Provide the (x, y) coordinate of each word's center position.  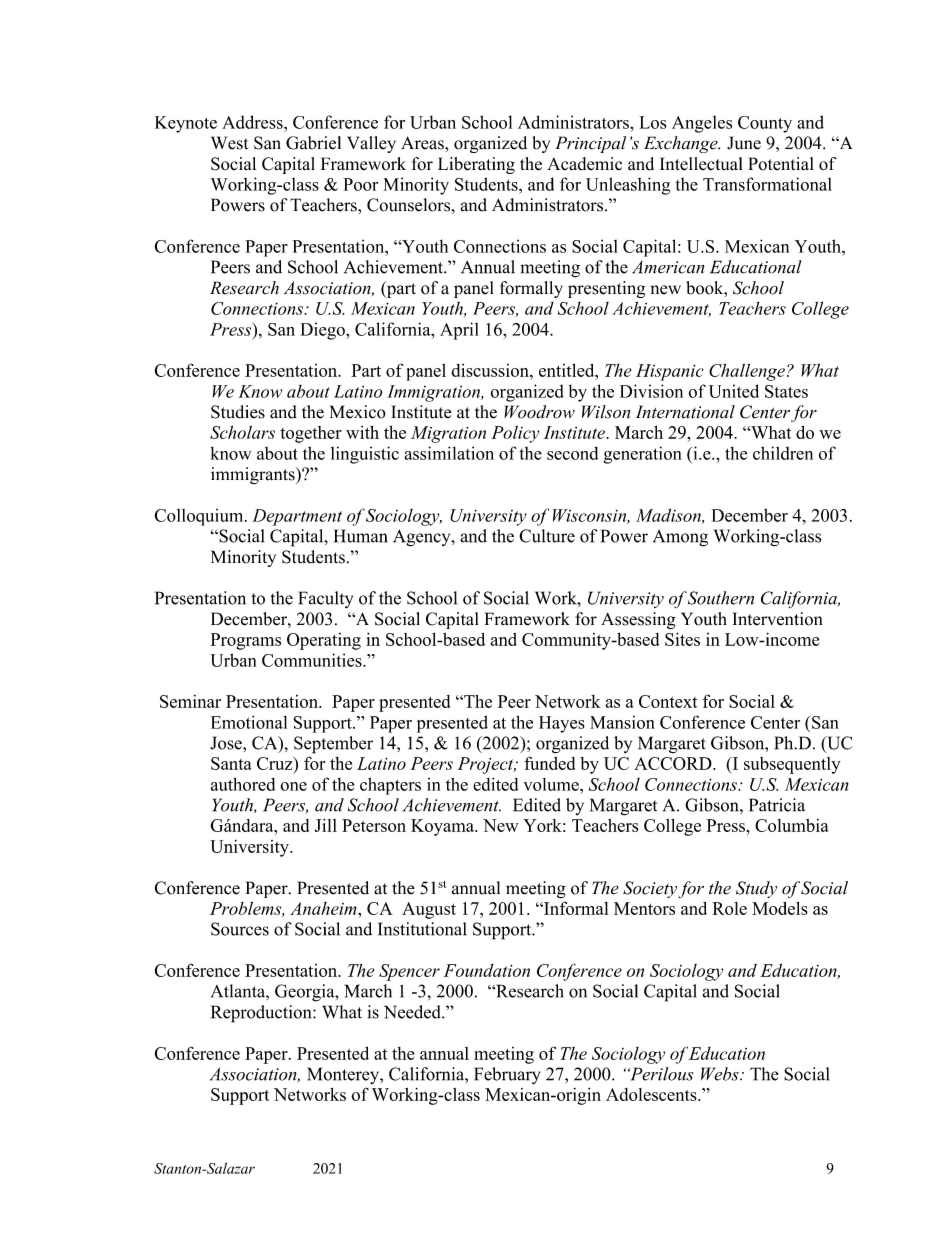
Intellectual (701, 164)
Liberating (476, 165)
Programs (245, 641)
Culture (547, 536)
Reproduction (262, 1014)
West (230, 143)
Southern (721, 598)
